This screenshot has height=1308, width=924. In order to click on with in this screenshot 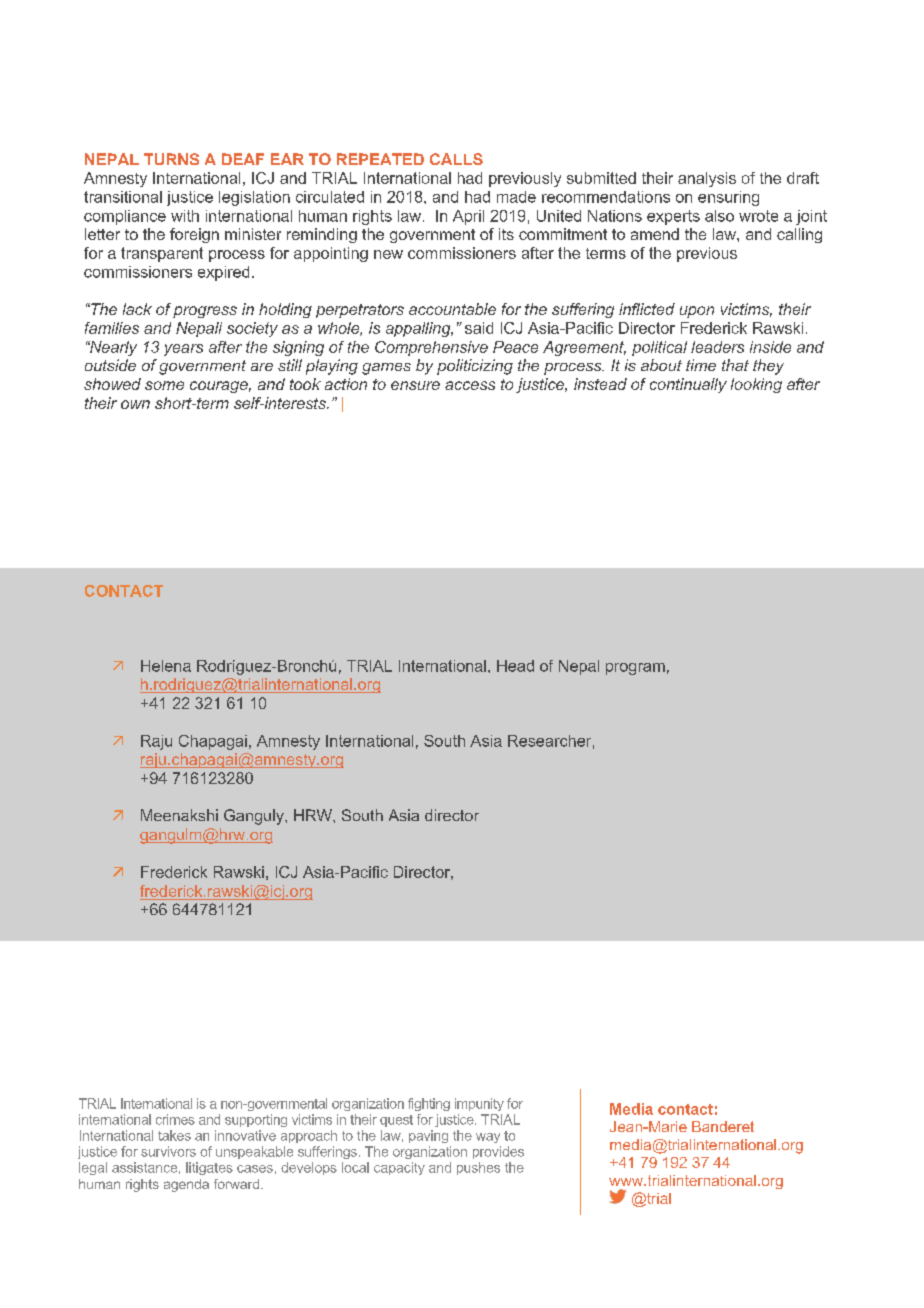, I will do `click(185, 216)`.
